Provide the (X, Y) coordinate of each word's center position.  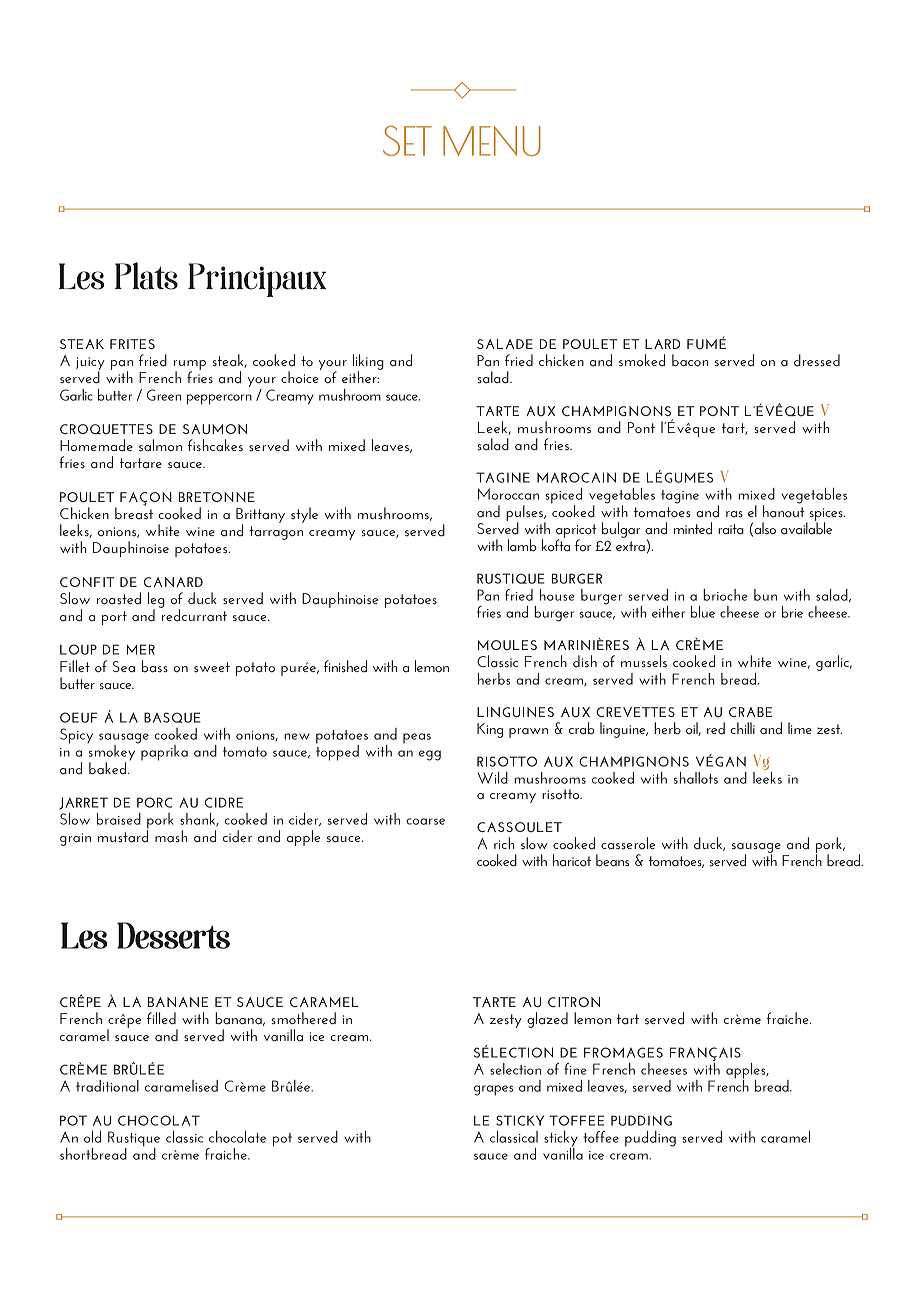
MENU (492, 141)
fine (575, 1069)
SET (407, 140)
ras (734, 514)
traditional (107, 1086)
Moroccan (508, 494)
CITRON (574, 1002)
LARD (662, 344)
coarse (425, 821)
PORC (154, 802)
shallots (696, 778)
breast (134, 512)
